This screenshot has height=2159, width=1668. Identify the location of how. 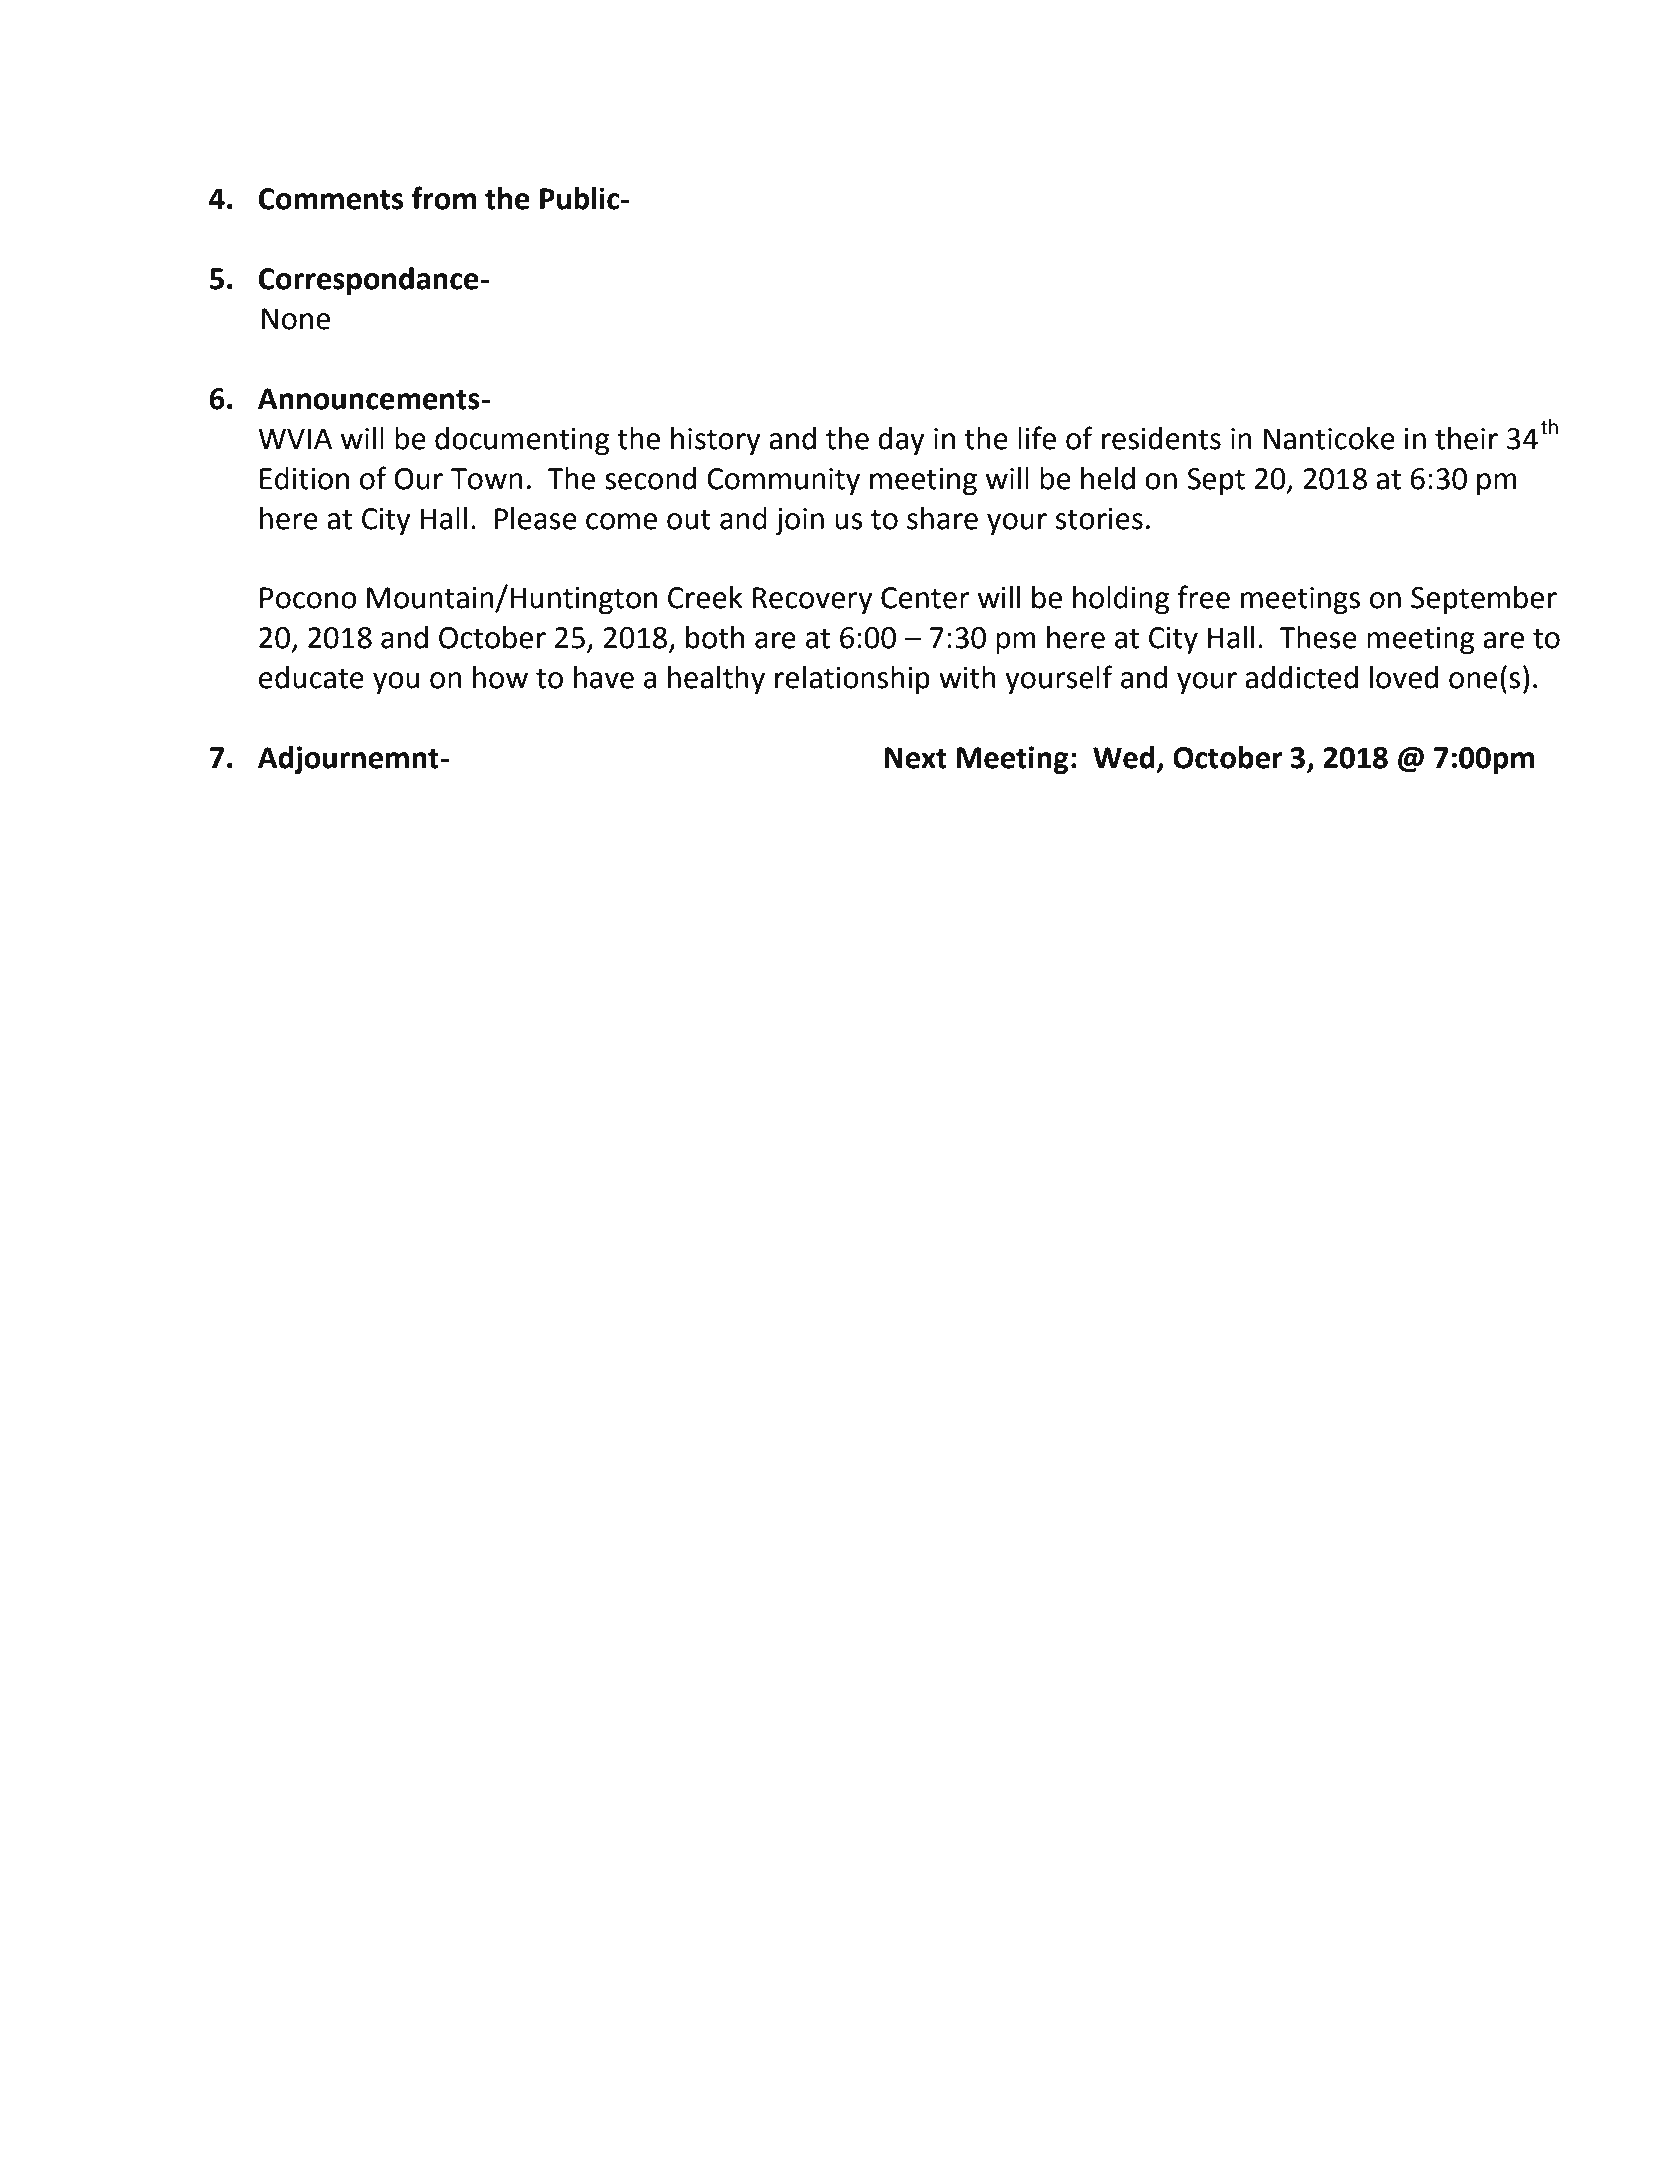
(500, 677).
